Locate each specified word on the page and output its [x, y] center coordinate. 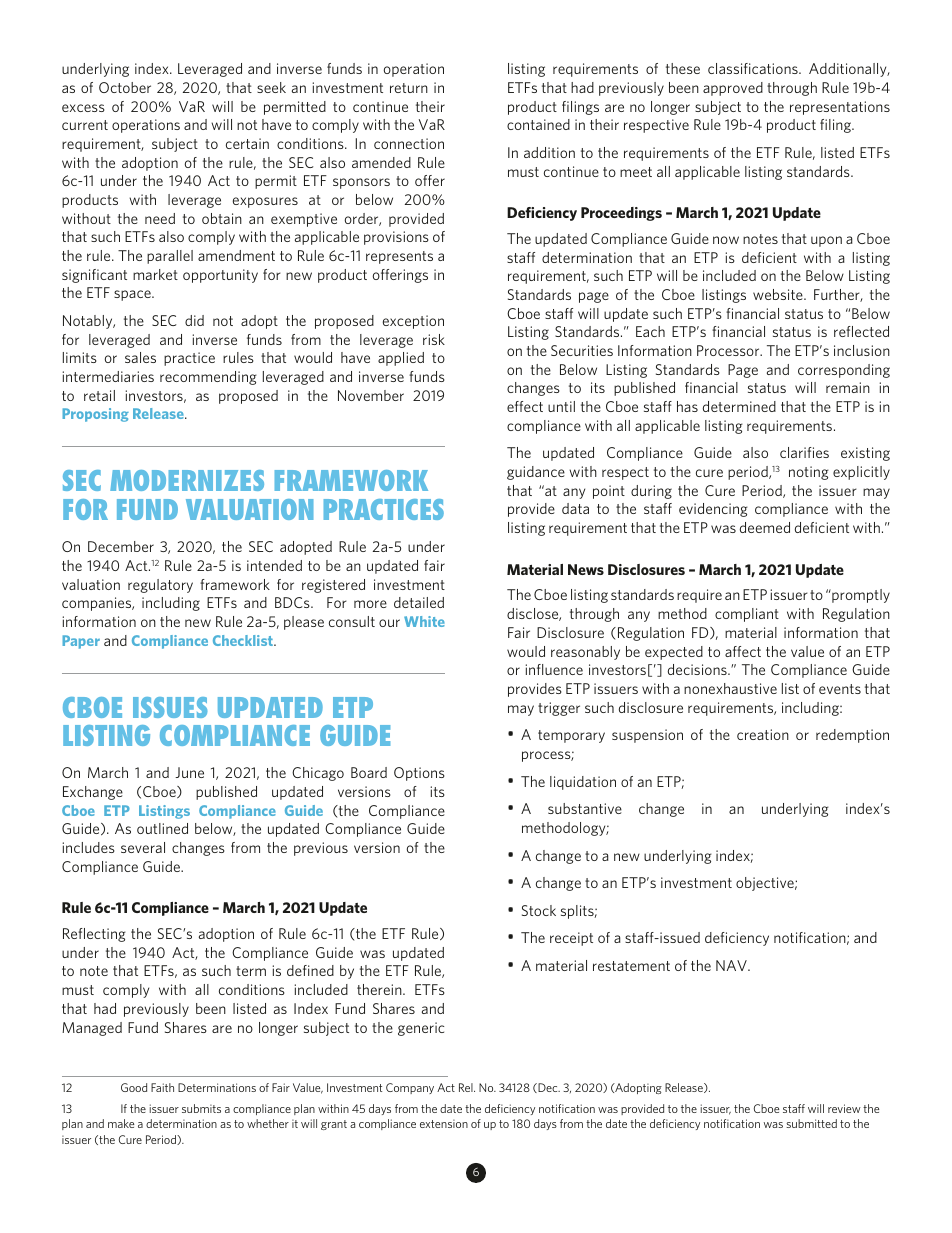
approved [733, 89]
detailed [419, 602]
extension [444, 1123]
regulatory [160, 586]
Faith [162, 1087]
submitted [811, 1123]
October [125, 87]
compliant [747, 615]
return [409, 88]
